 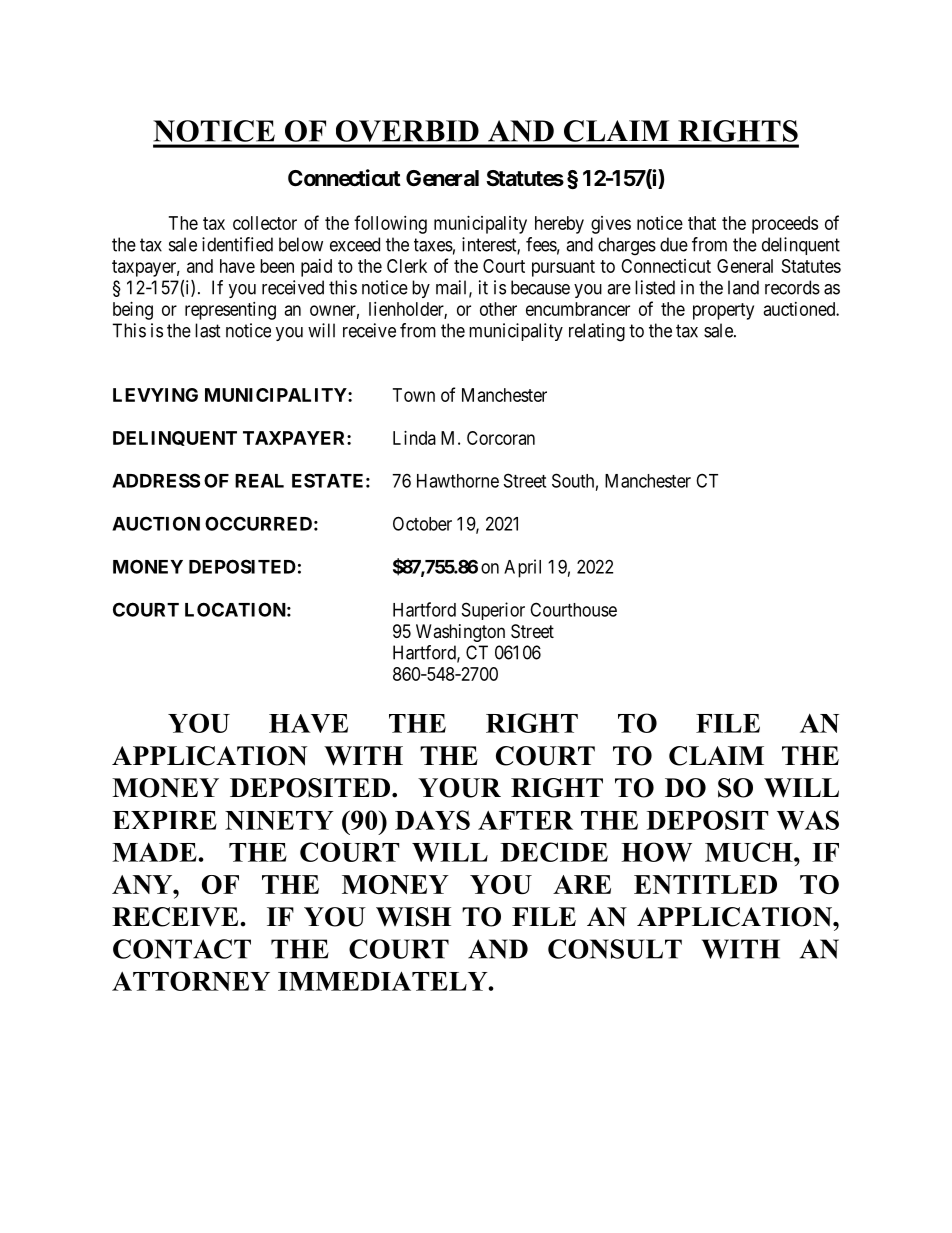 I want to click on that, so click(x=702, y=223).
